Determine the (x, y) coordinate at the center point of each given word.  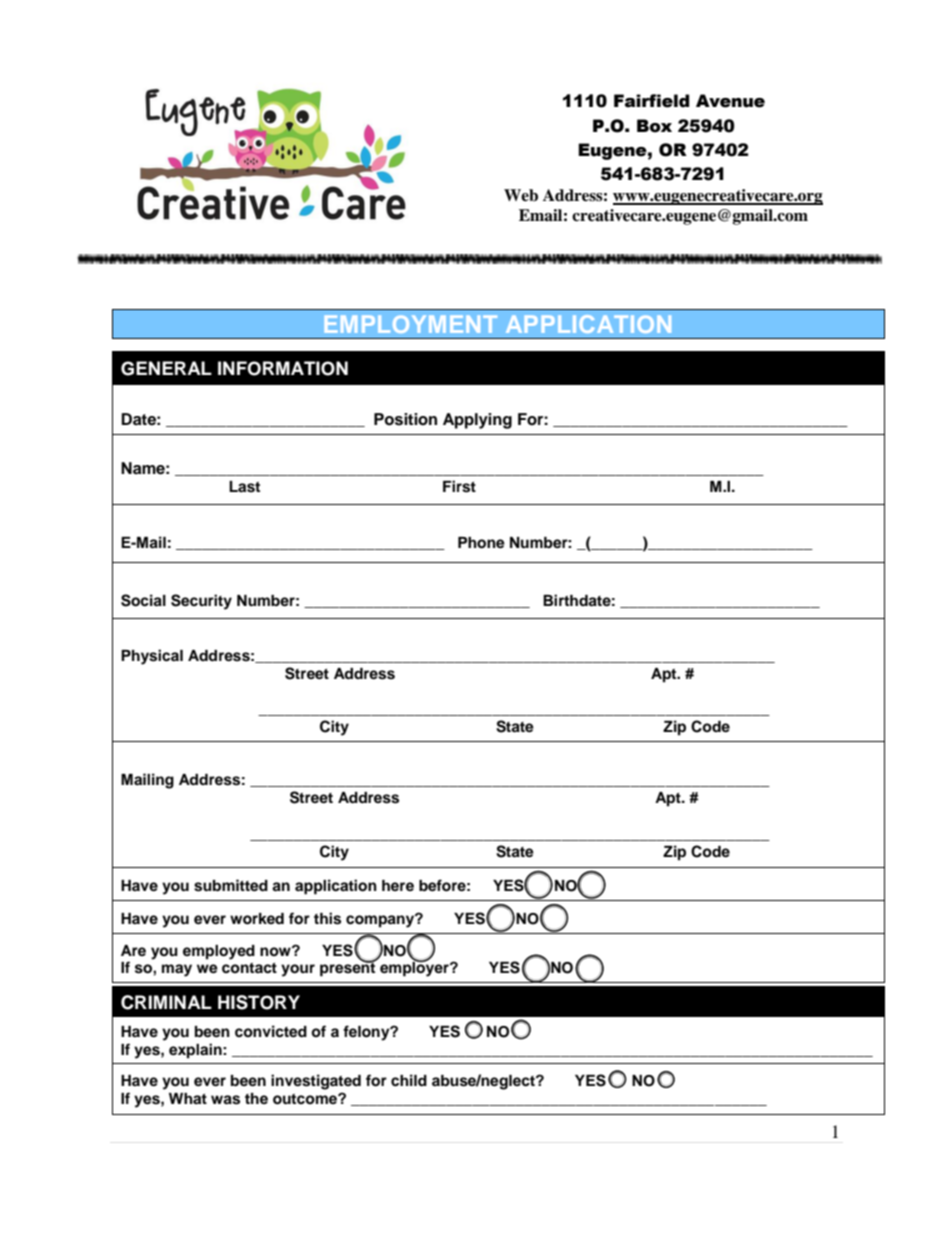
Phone (481, 543)
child (409, 1080)
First (459, 486)
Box (654, 126)
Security (201, 602)
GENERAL (166, 368)
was (225, 1100)
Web (521, 195)
